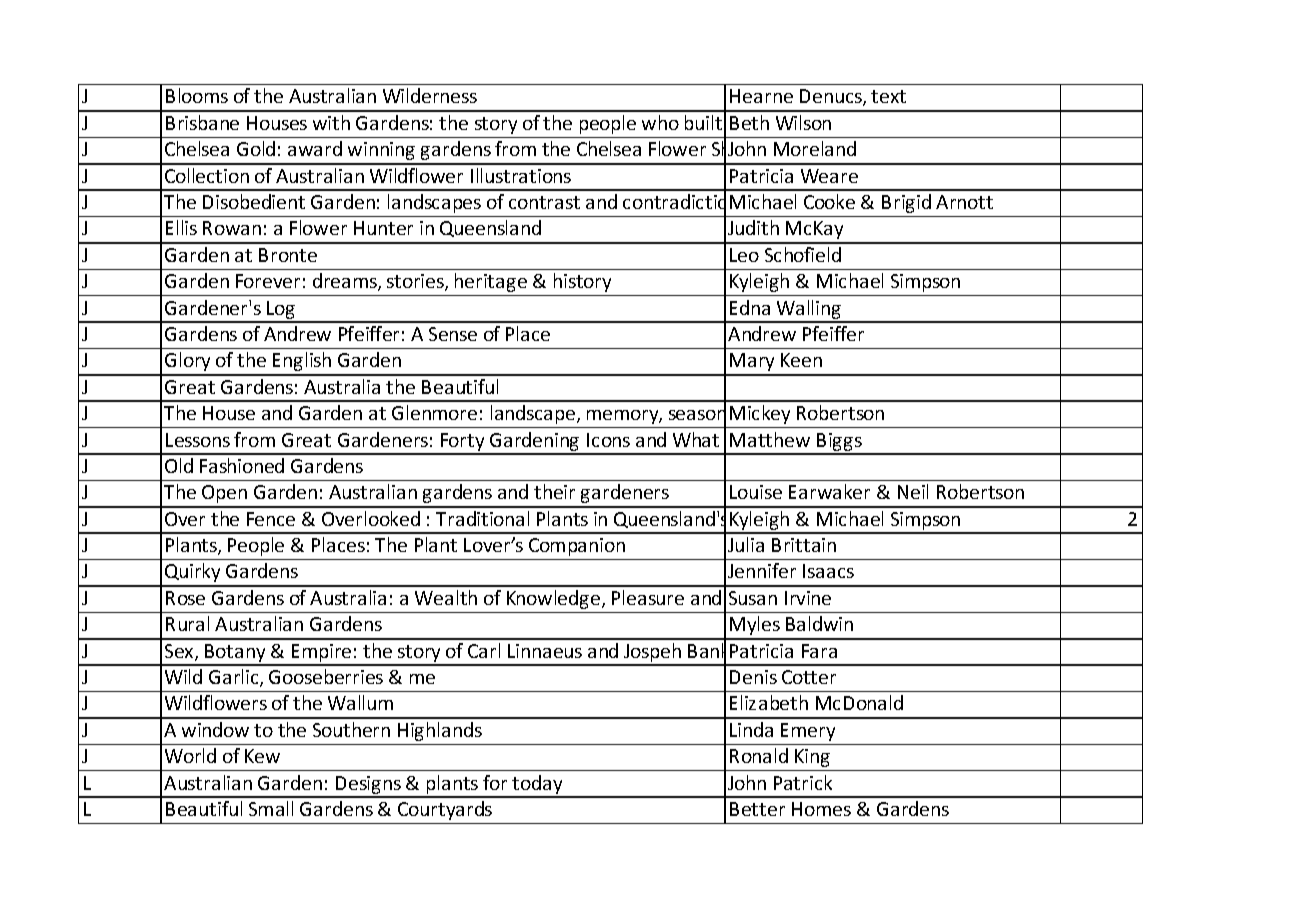 This screenshot has width=1308, height=924. Describe the element at coordinates (331, 122) in the screenshot. I see `with` at that location.
